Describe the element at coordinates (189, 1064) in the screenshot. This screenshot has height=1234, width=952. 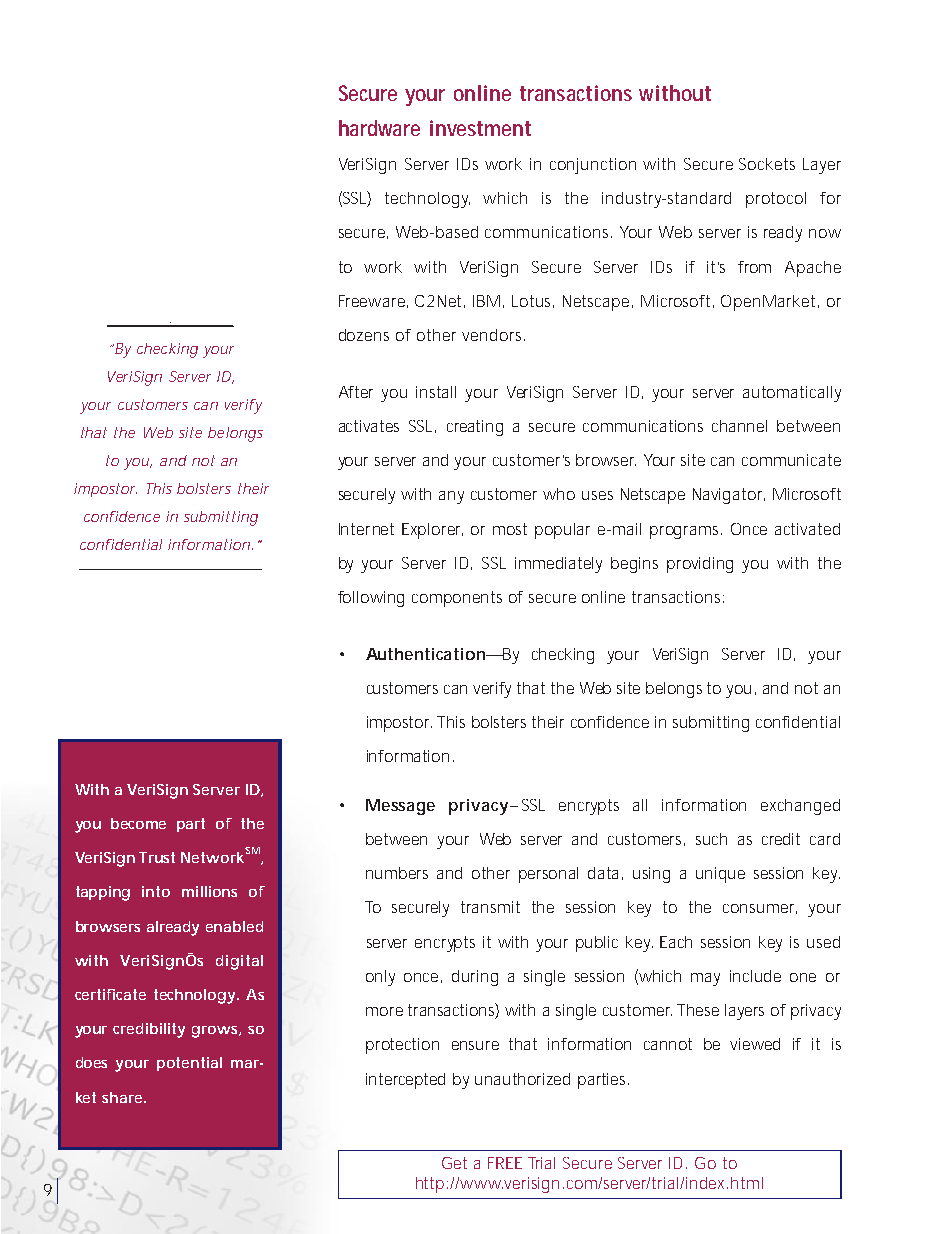
I see `potential` at that location.
